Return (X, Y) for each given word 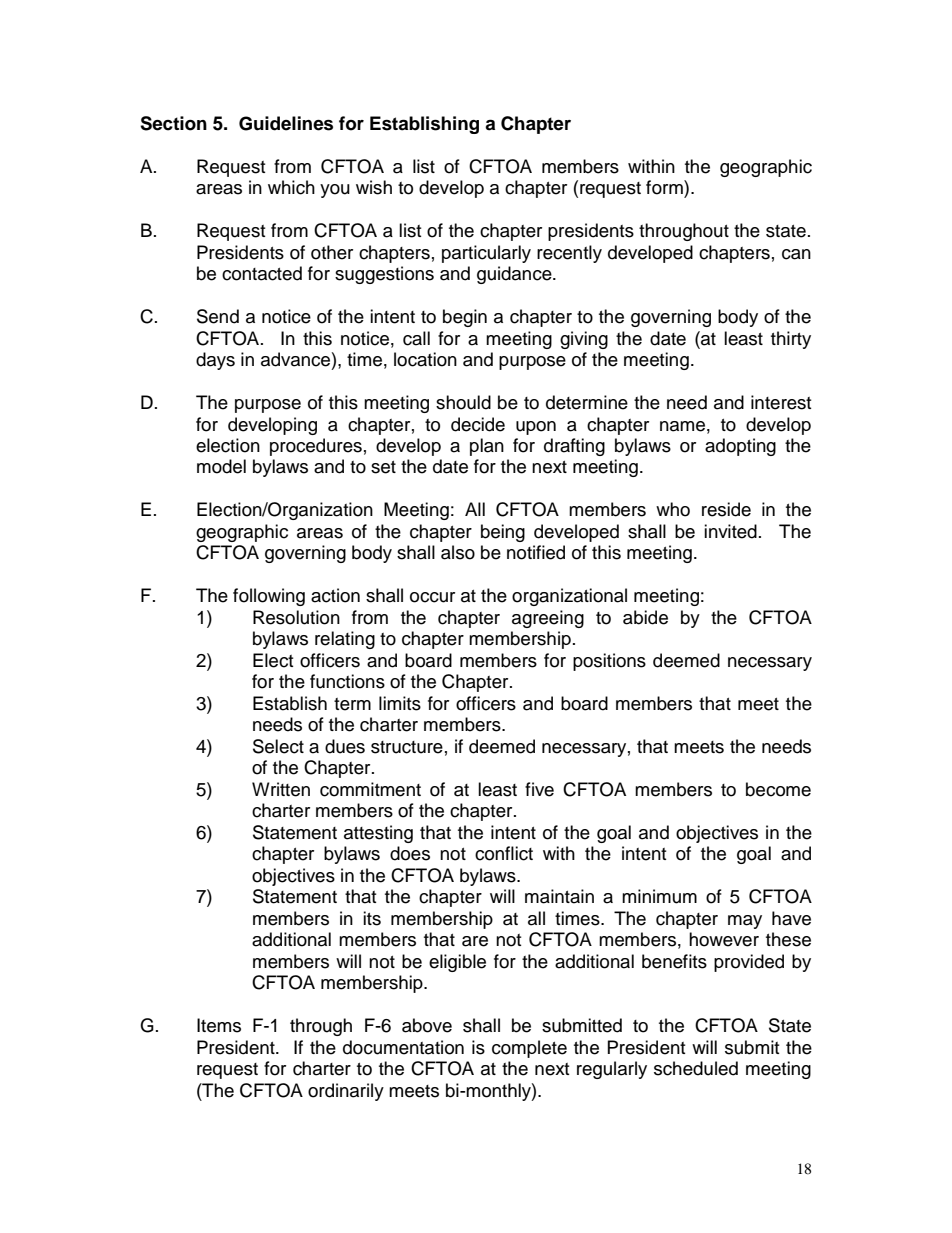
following (269, 597)
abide (645, 617)
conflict (504, 853)
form (665, 187)
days (215, 361)
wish (374, 187)
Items (219, 1025)
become (778, 789)
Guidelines (286, 123)
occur (432, 597)
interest (781, 402)
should (463, 402)
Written (281, 789)
